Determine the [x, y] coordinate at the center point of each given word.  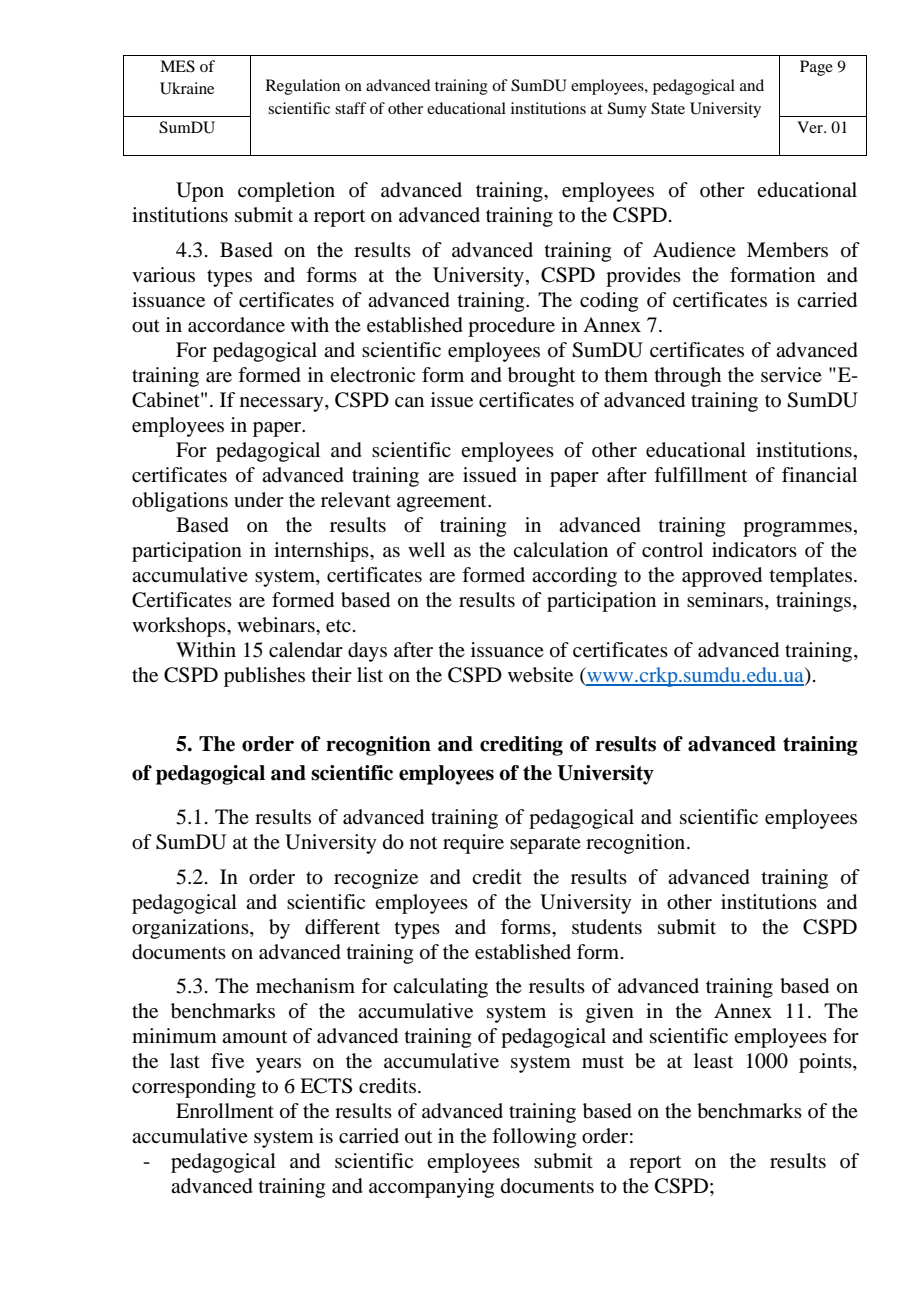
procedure [511, 327]
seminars [726, 601]
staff [351, 108]
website [540, 675]
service [791, 375]
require [473, 844]
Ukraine [187, 88]
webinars [277, 625]
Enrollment [225, 1111]
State [668, 108]
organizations [191, 929]
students [607, 927]
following [534, 1138]
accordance [236, 325]
